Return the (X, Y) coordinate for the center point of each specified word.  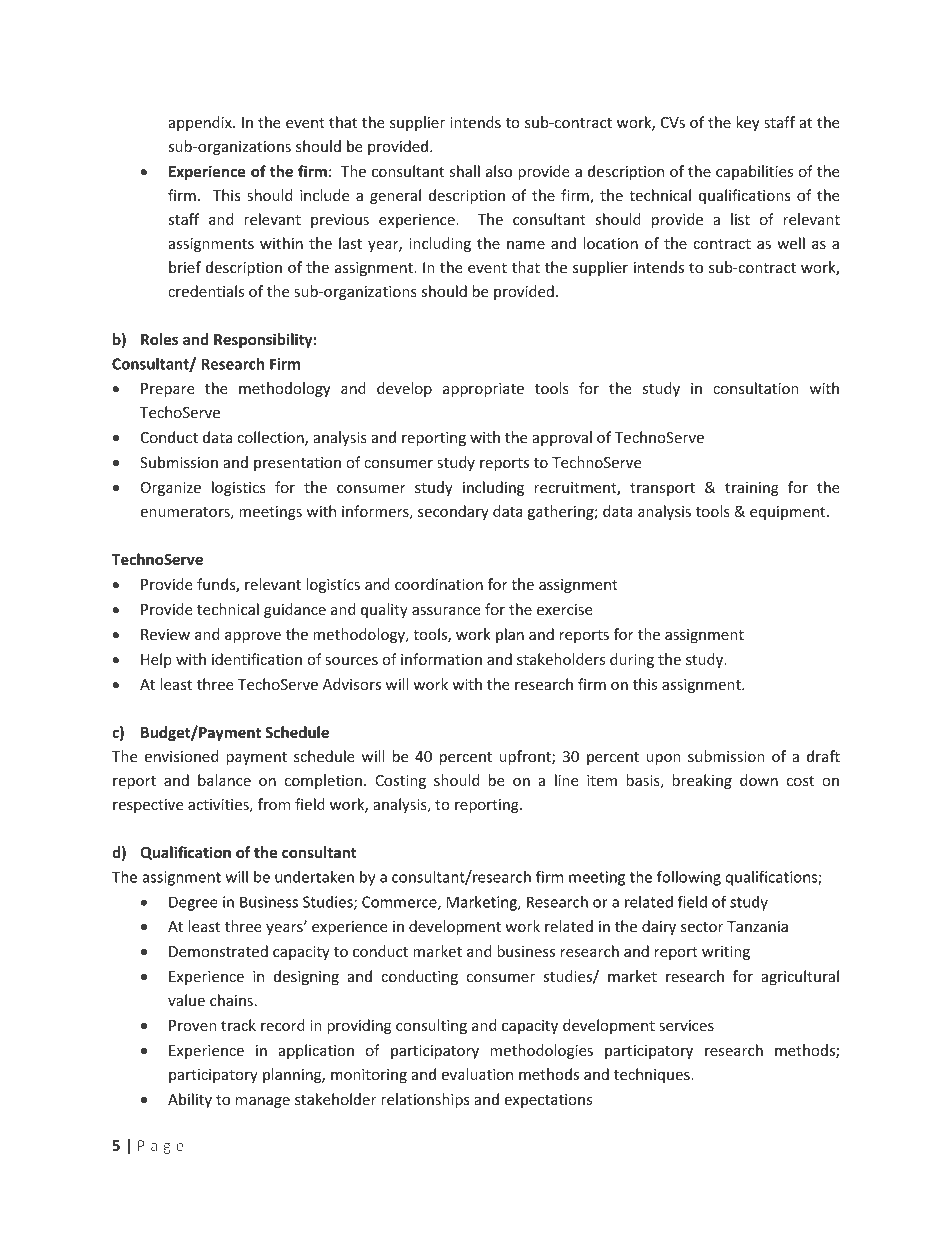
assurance (446, 611)
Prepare (168, 390)
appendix (201, 123)
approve (253, 637)
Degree (193, 903)
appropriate (483, 390)
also (499, 171)
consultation (756, 388)
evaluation (477, 1074)
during (632, 660)
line (567, 780)
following (689, 878)
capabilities (754, 172)
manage (263, 1102)
